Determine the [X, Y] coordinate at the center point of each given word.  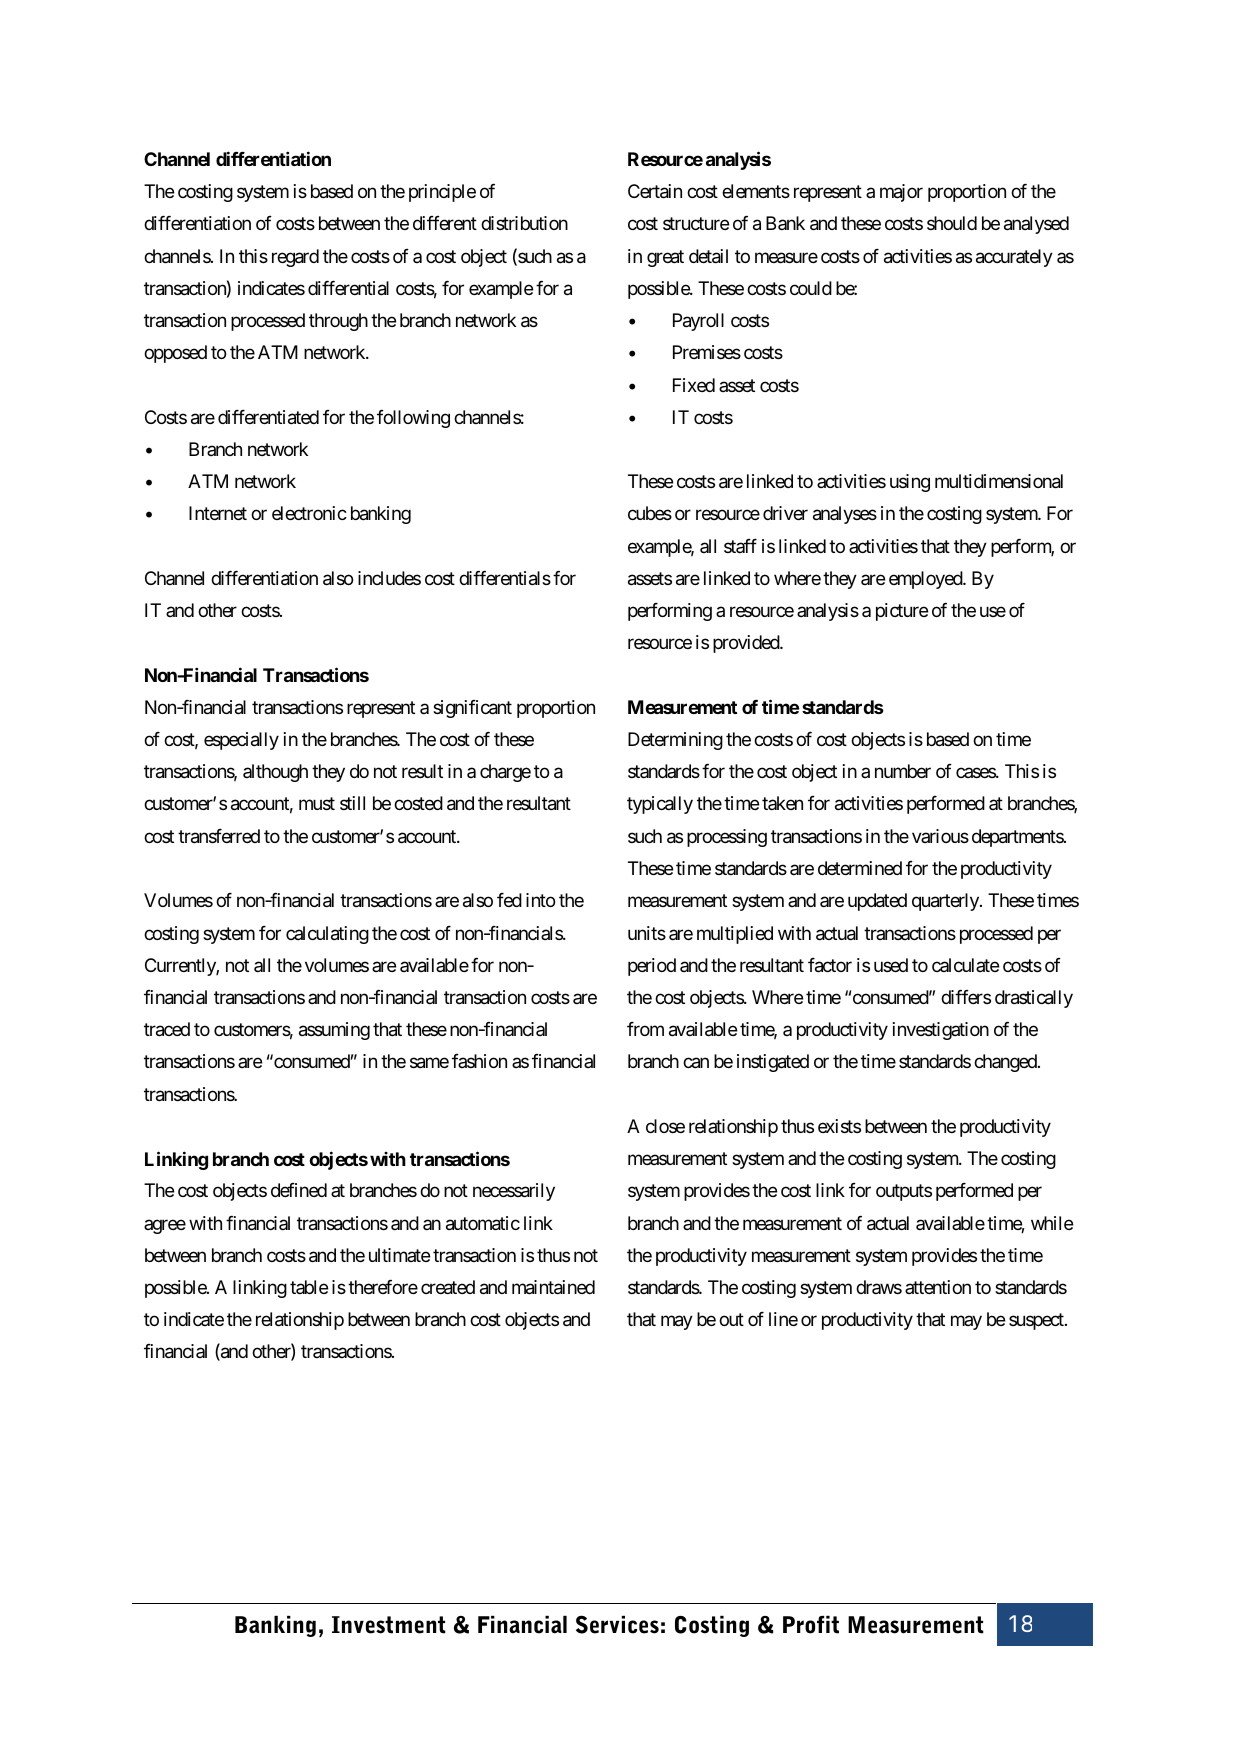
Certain [655, 191]
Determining [675, 741]
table [309, 1287]
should [952, 223]
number [903, 771]
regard [295, 258]
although [275, 773]
